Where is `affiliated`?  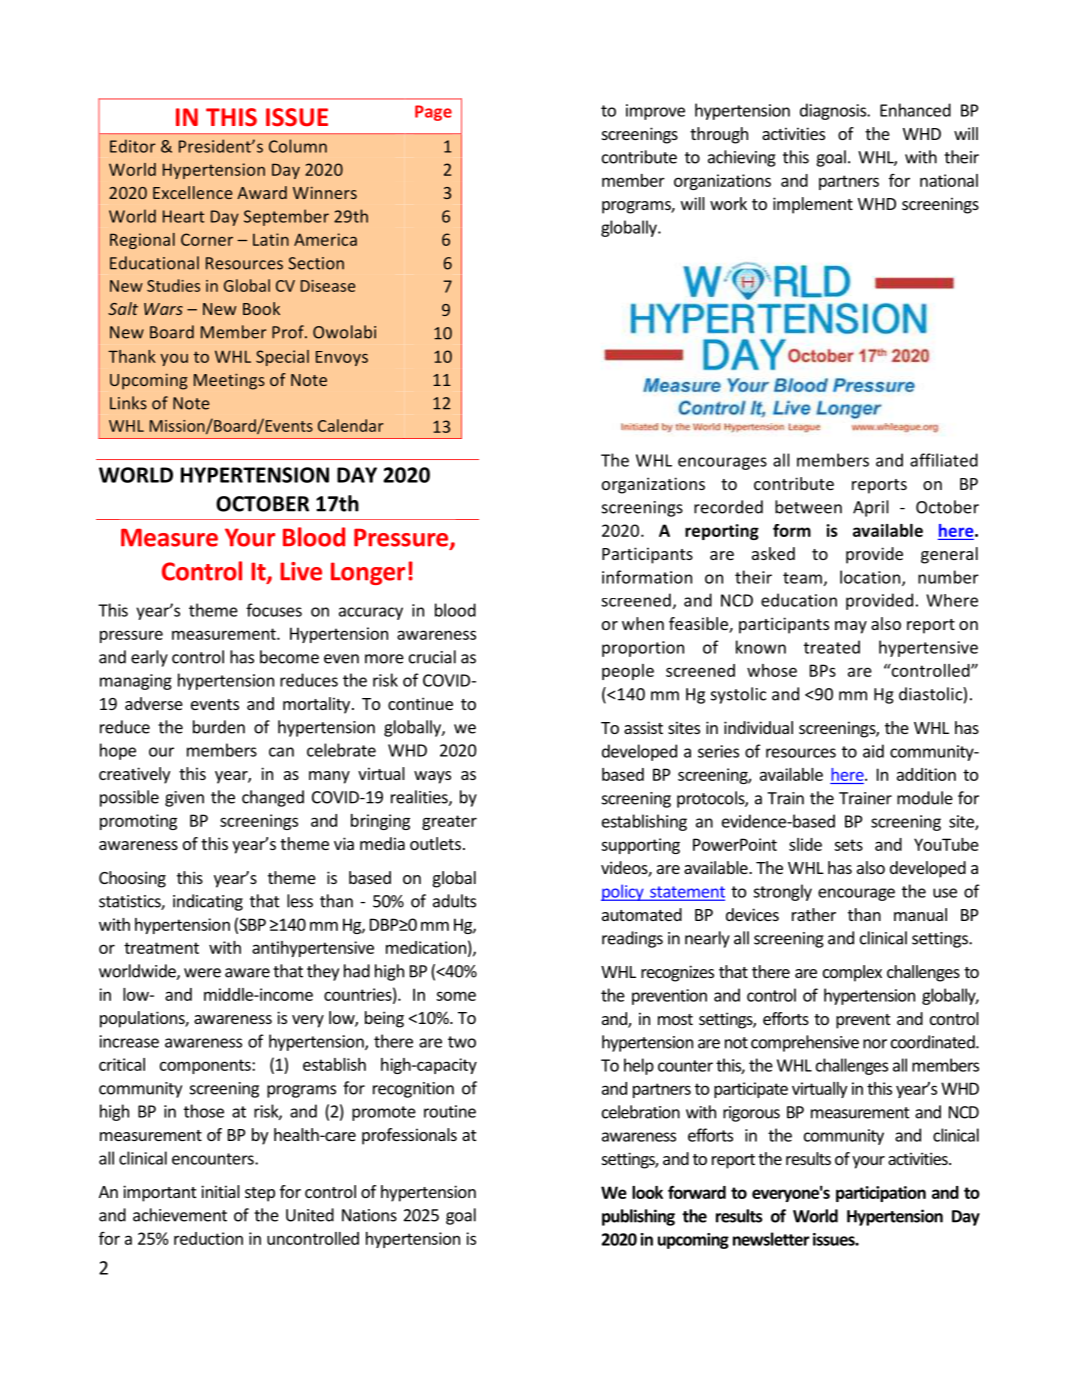 affiliated is located at coordinates (944, 460).
